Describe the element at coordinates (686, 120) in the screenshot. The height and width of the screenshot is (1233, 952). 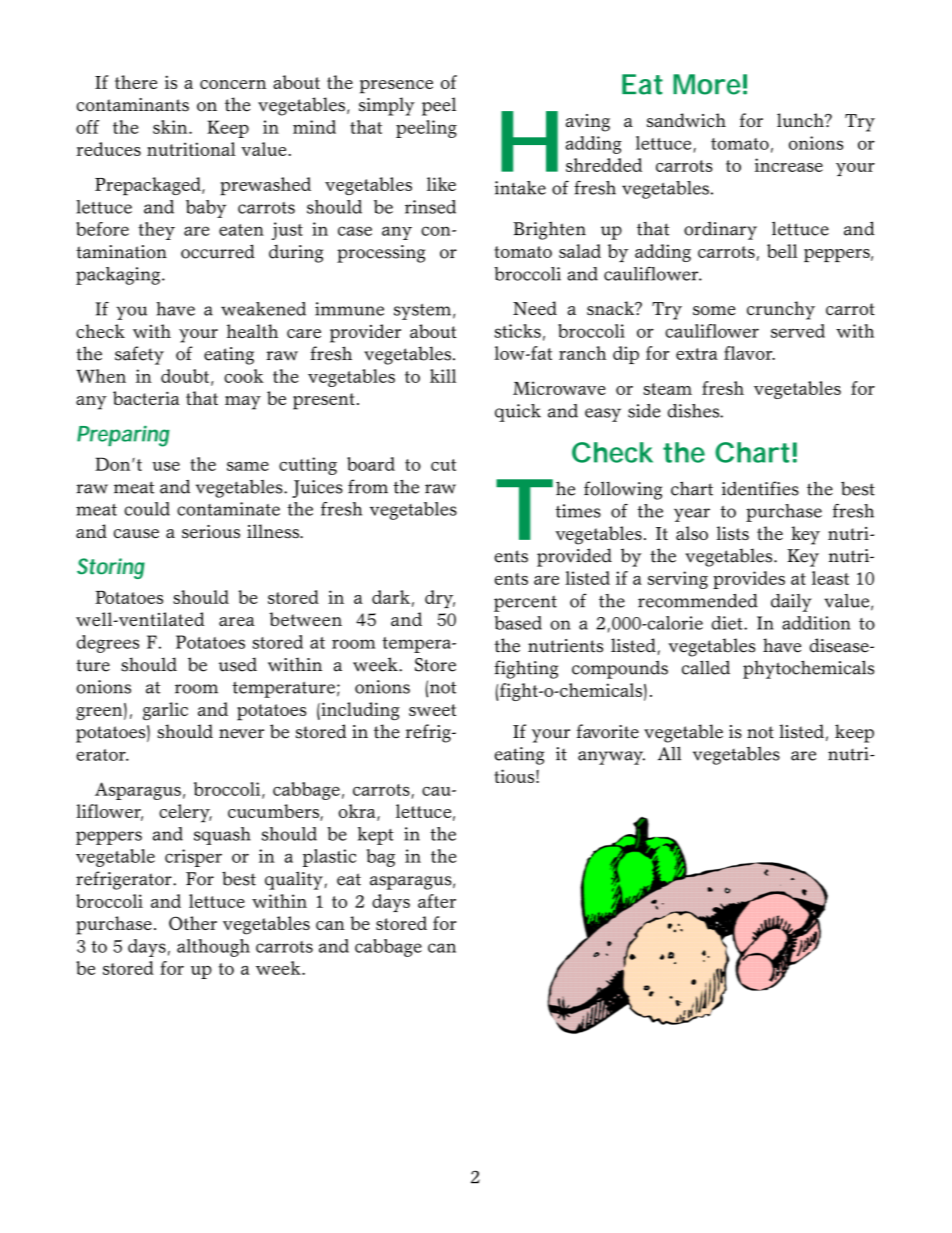
I see `sandwich` at that location.
